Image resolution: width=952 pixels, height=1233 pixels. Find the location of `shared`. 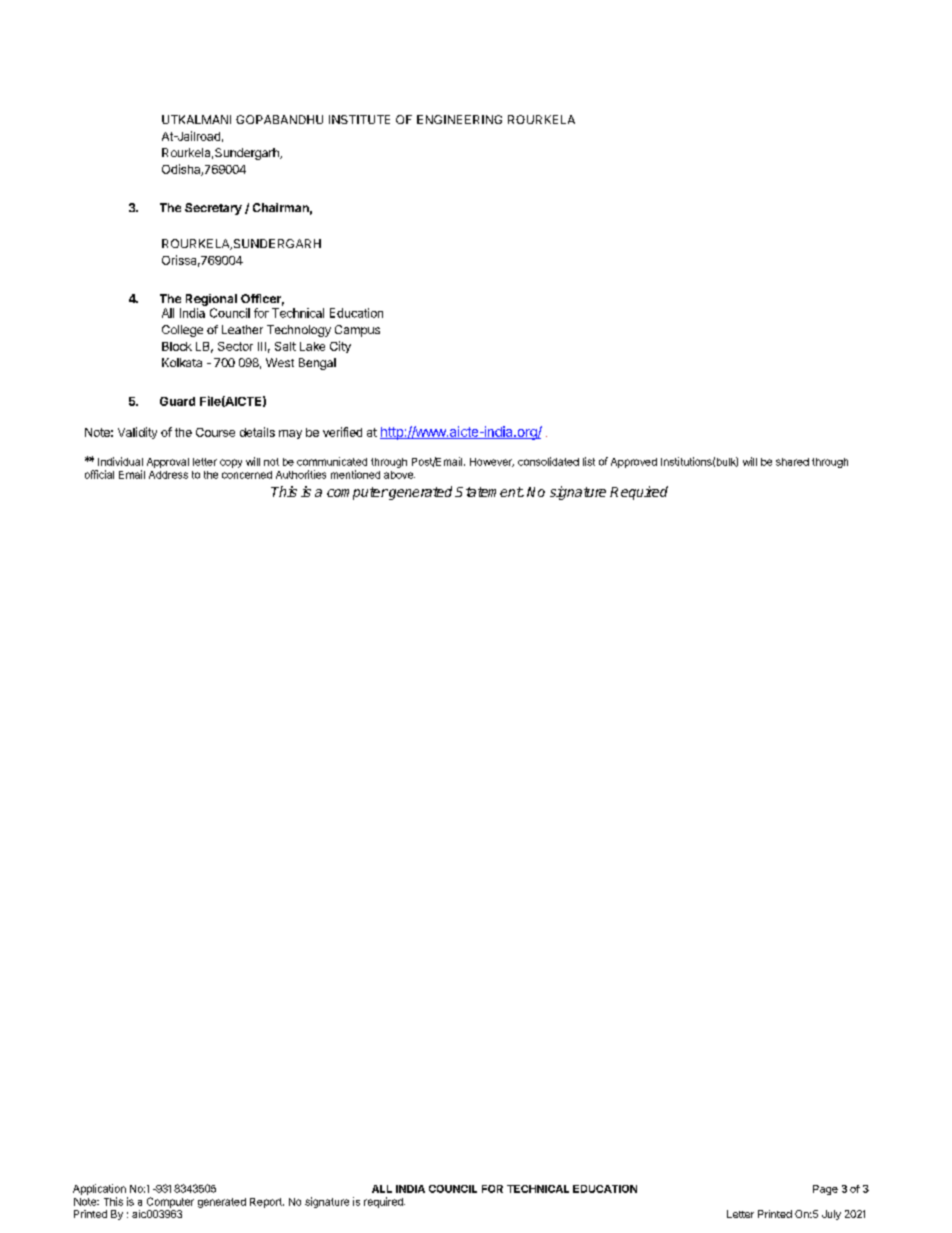

shared is located at coordinates (792, 462).
